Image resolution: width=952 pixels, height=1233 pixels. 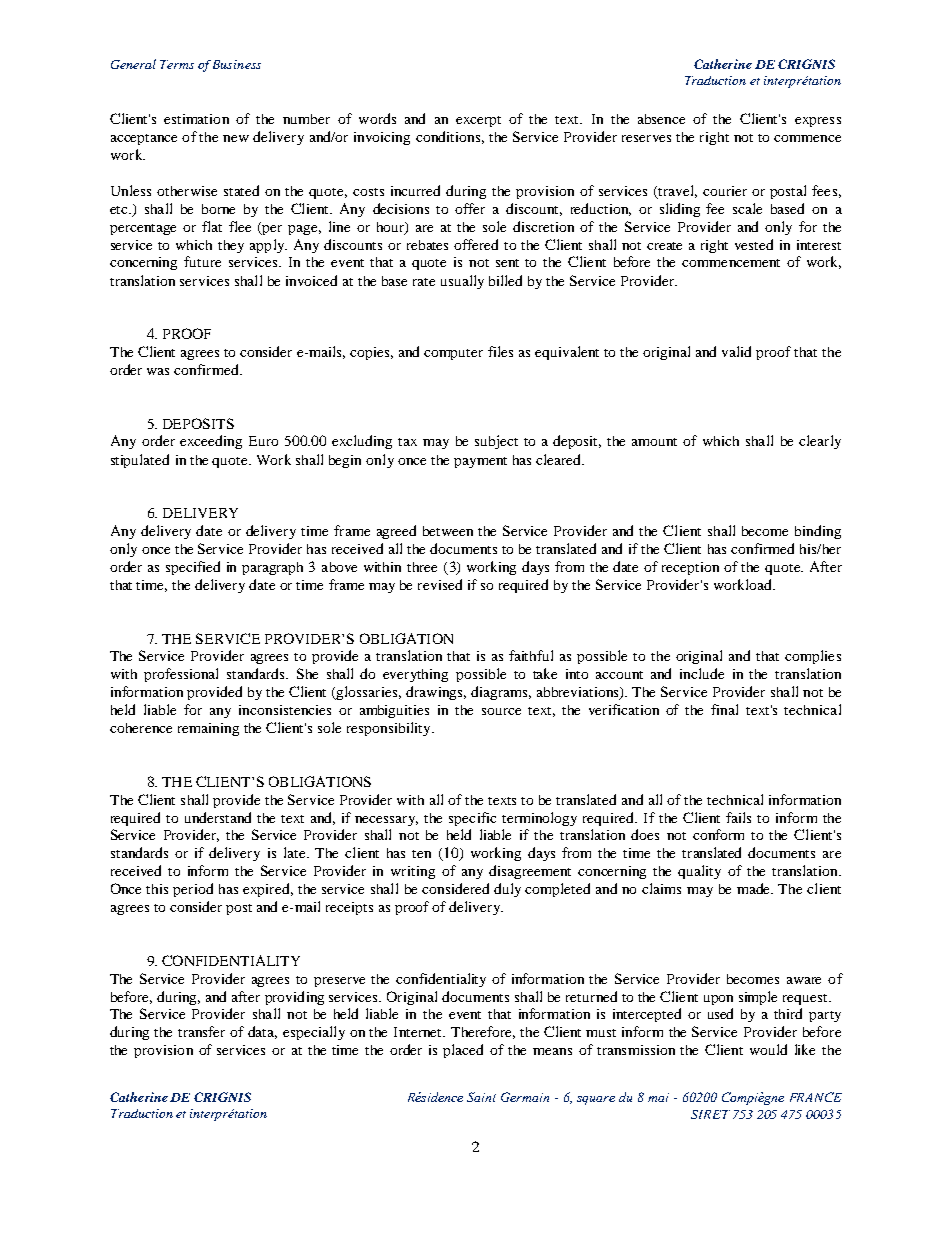 What do you see at coordinates (463, 1051) in the document?
I see `placed` at bounding box center [463, 1051].
